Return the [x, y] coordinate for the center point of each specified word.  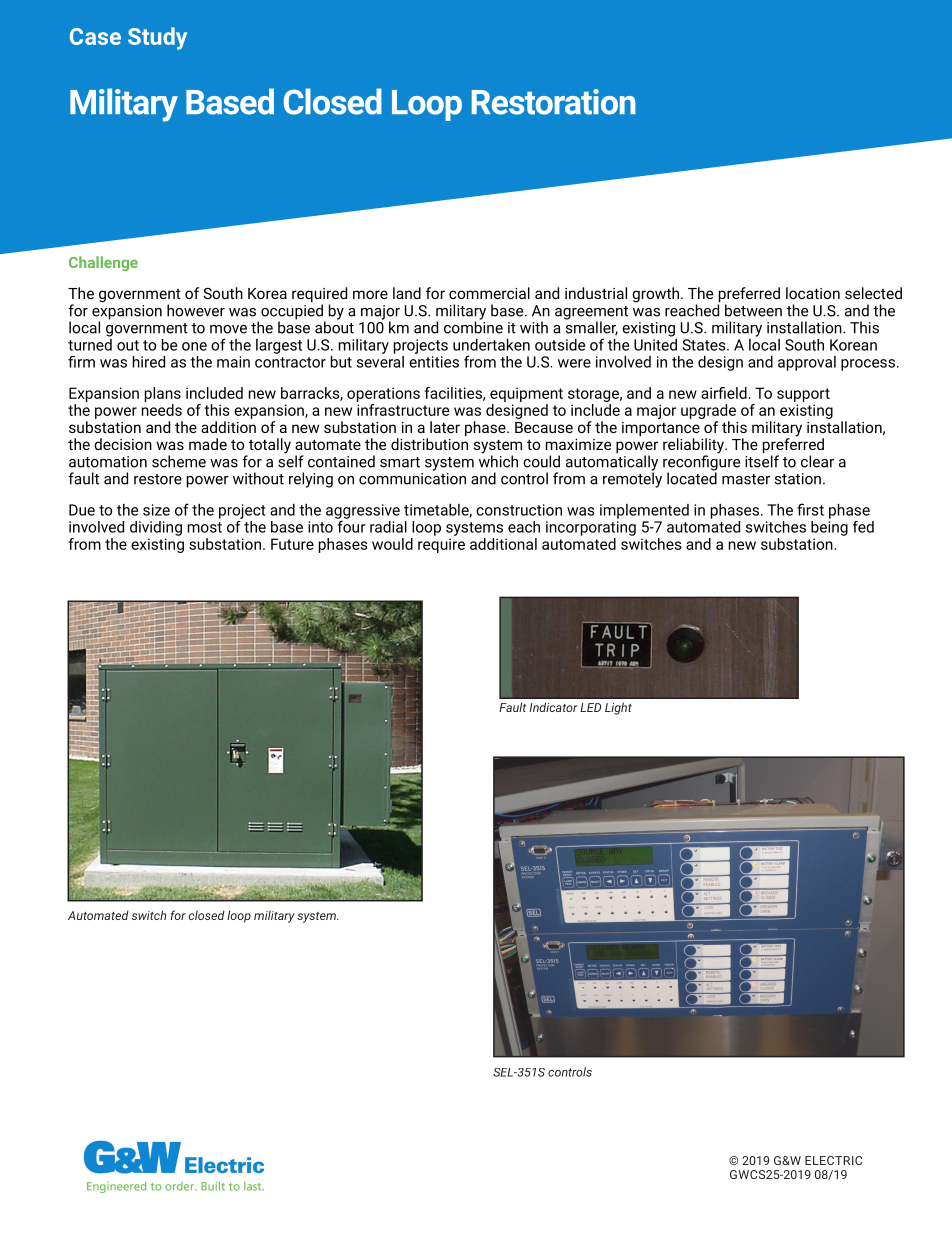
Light [618, 708]
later [445, 427]
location [813, 293]
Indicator [553, 707]
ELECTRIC [833, 1160]
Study [157, 38]
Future [292, 544]
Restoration [554, 102]
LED [590, 707]
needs [162, 410]
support [803, 395]
